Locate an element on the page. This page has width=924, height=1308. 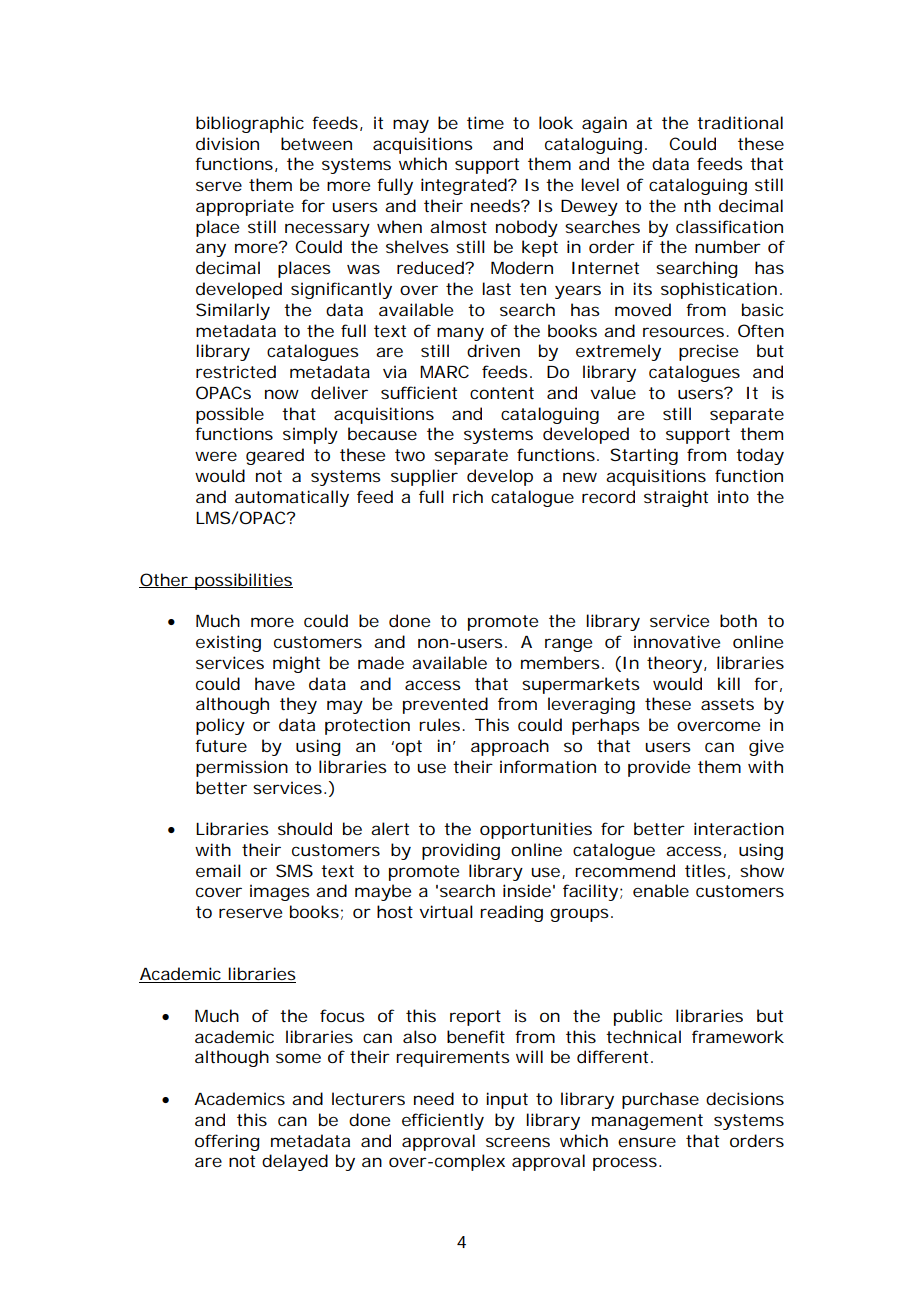
innovative is located at coordinates (677, 641).
